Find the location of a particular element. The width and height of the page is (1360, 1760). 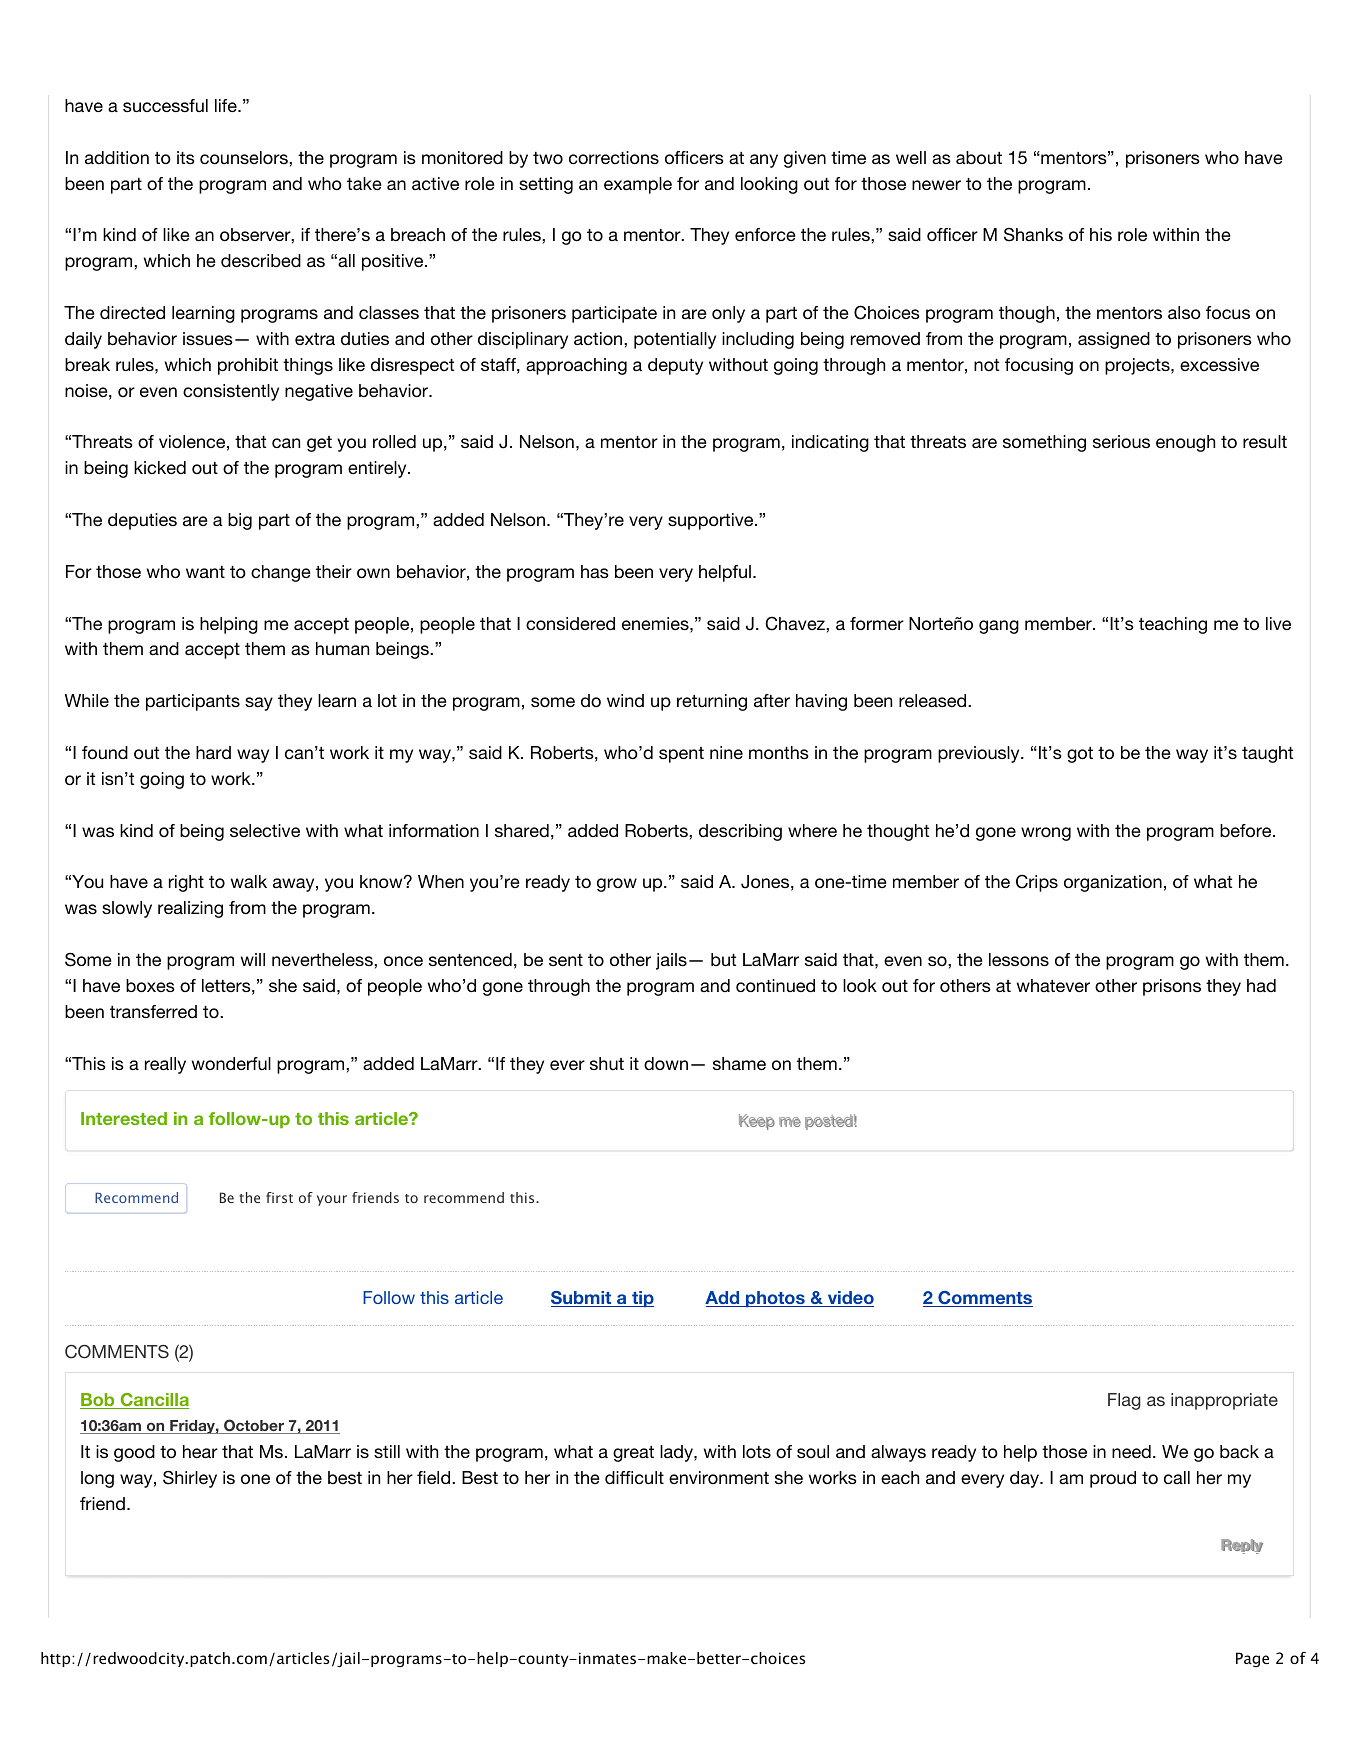

walk is located at coordinates (249, 881).
